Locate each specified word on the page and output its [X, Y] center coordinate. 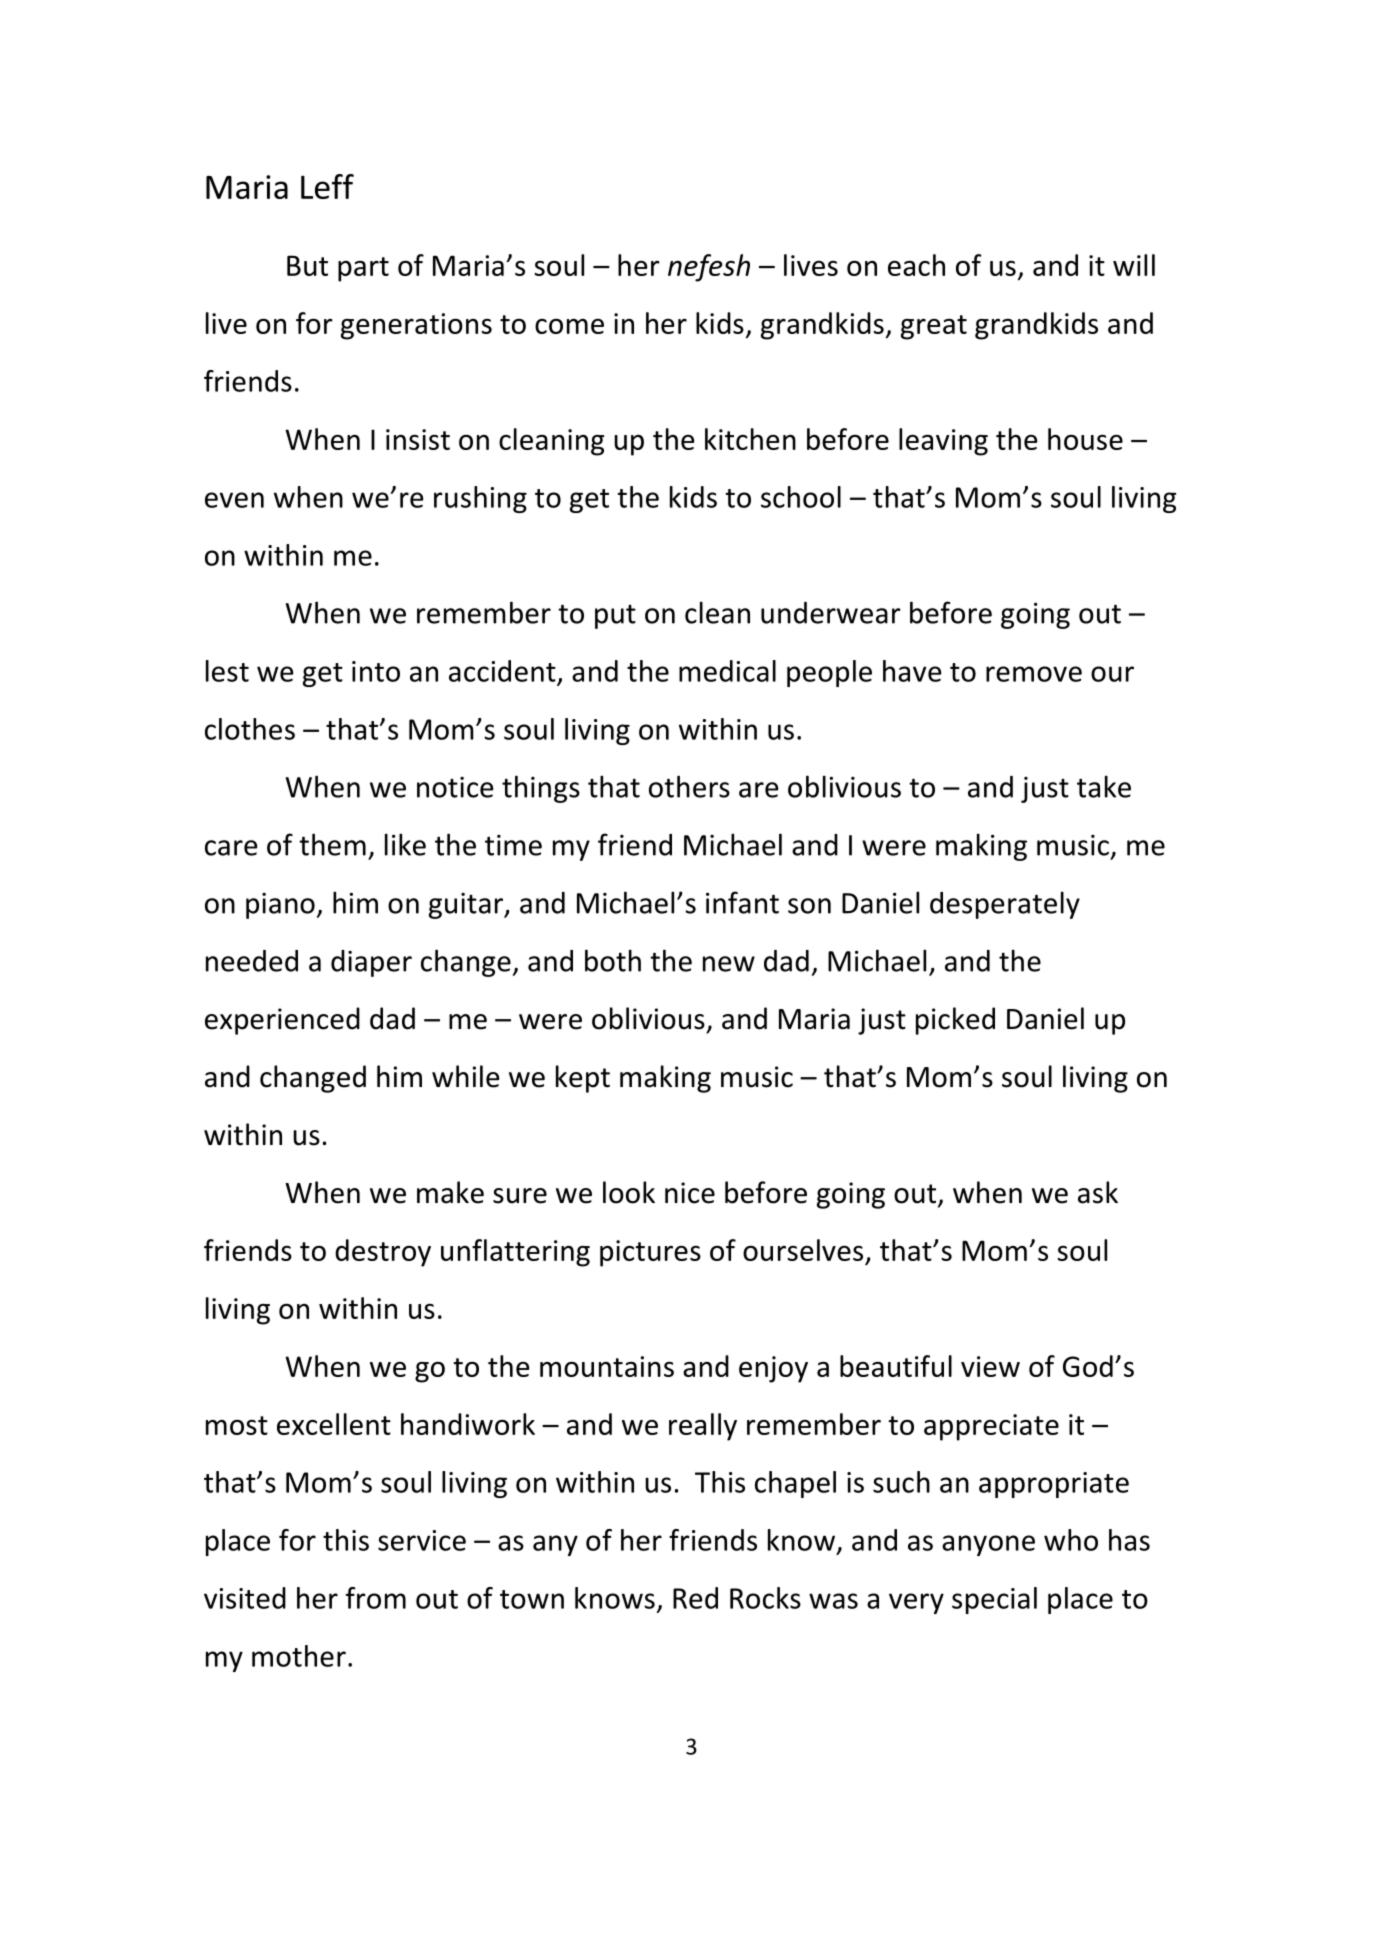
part [363, 269]
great [934, 327]
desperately [1005, 905]
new [729, 964]
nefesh [709, 268]
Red [695, 1598]
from [376, 1598]
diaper [371, 963]
